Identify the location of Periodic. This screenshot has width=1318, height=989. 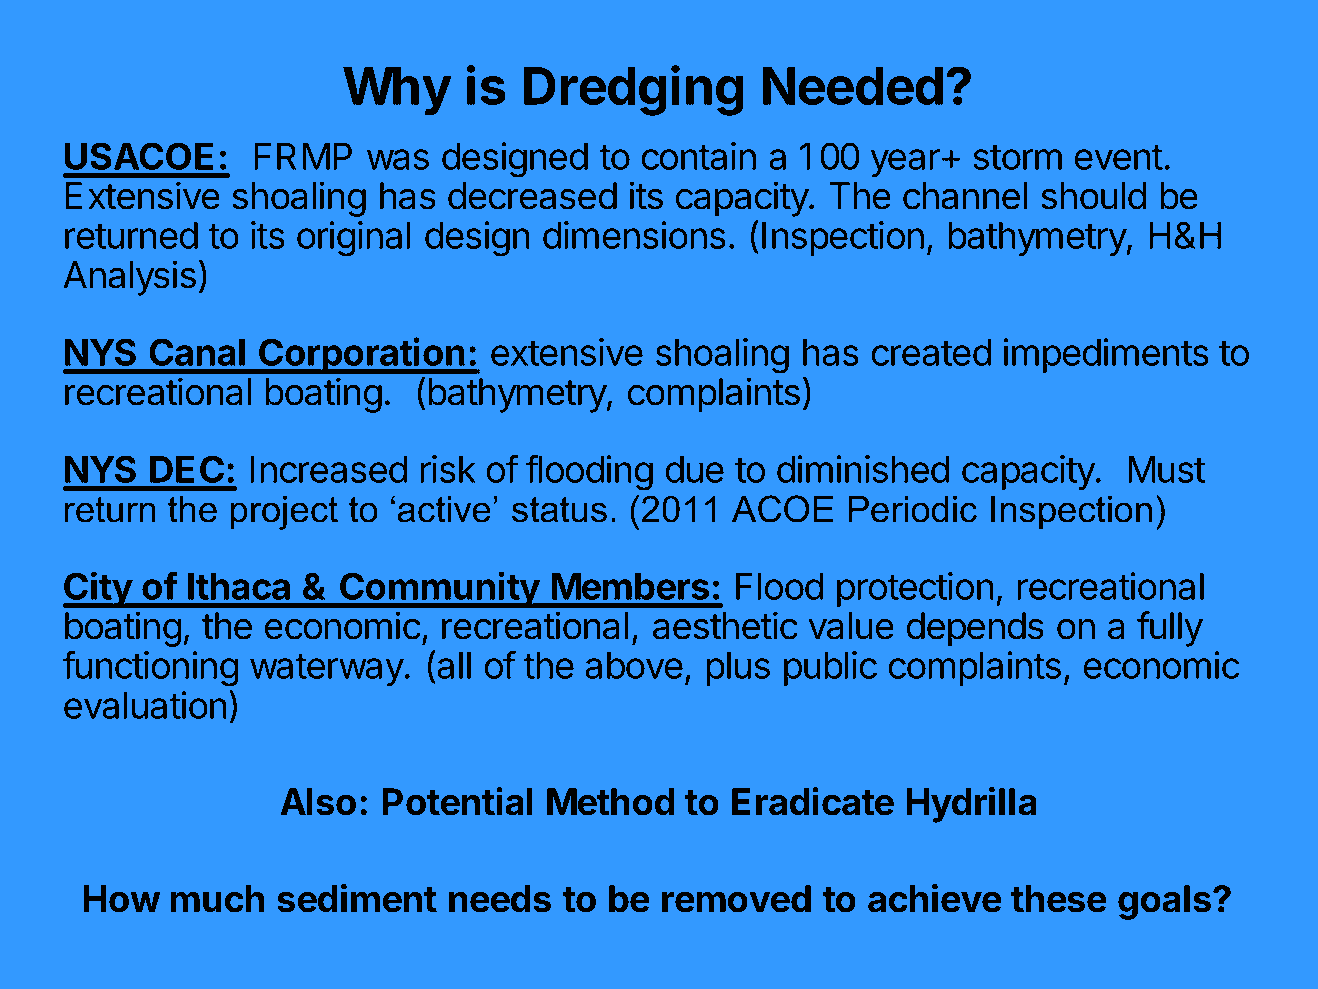
(913, 509).
